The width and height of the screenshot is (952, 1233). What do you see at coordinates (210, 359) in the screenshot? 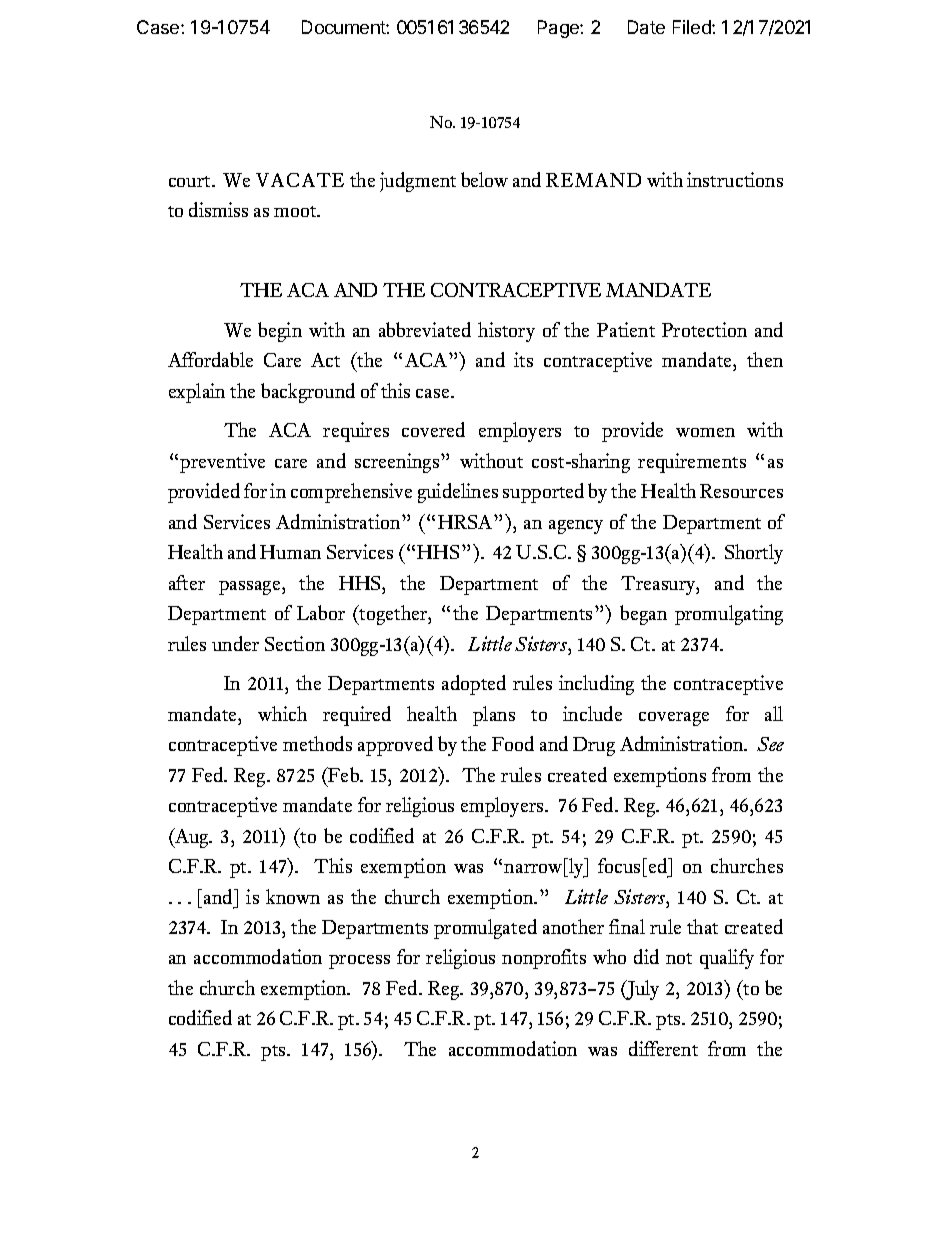
I see `Affordable` at bounding box center [210, 359].
